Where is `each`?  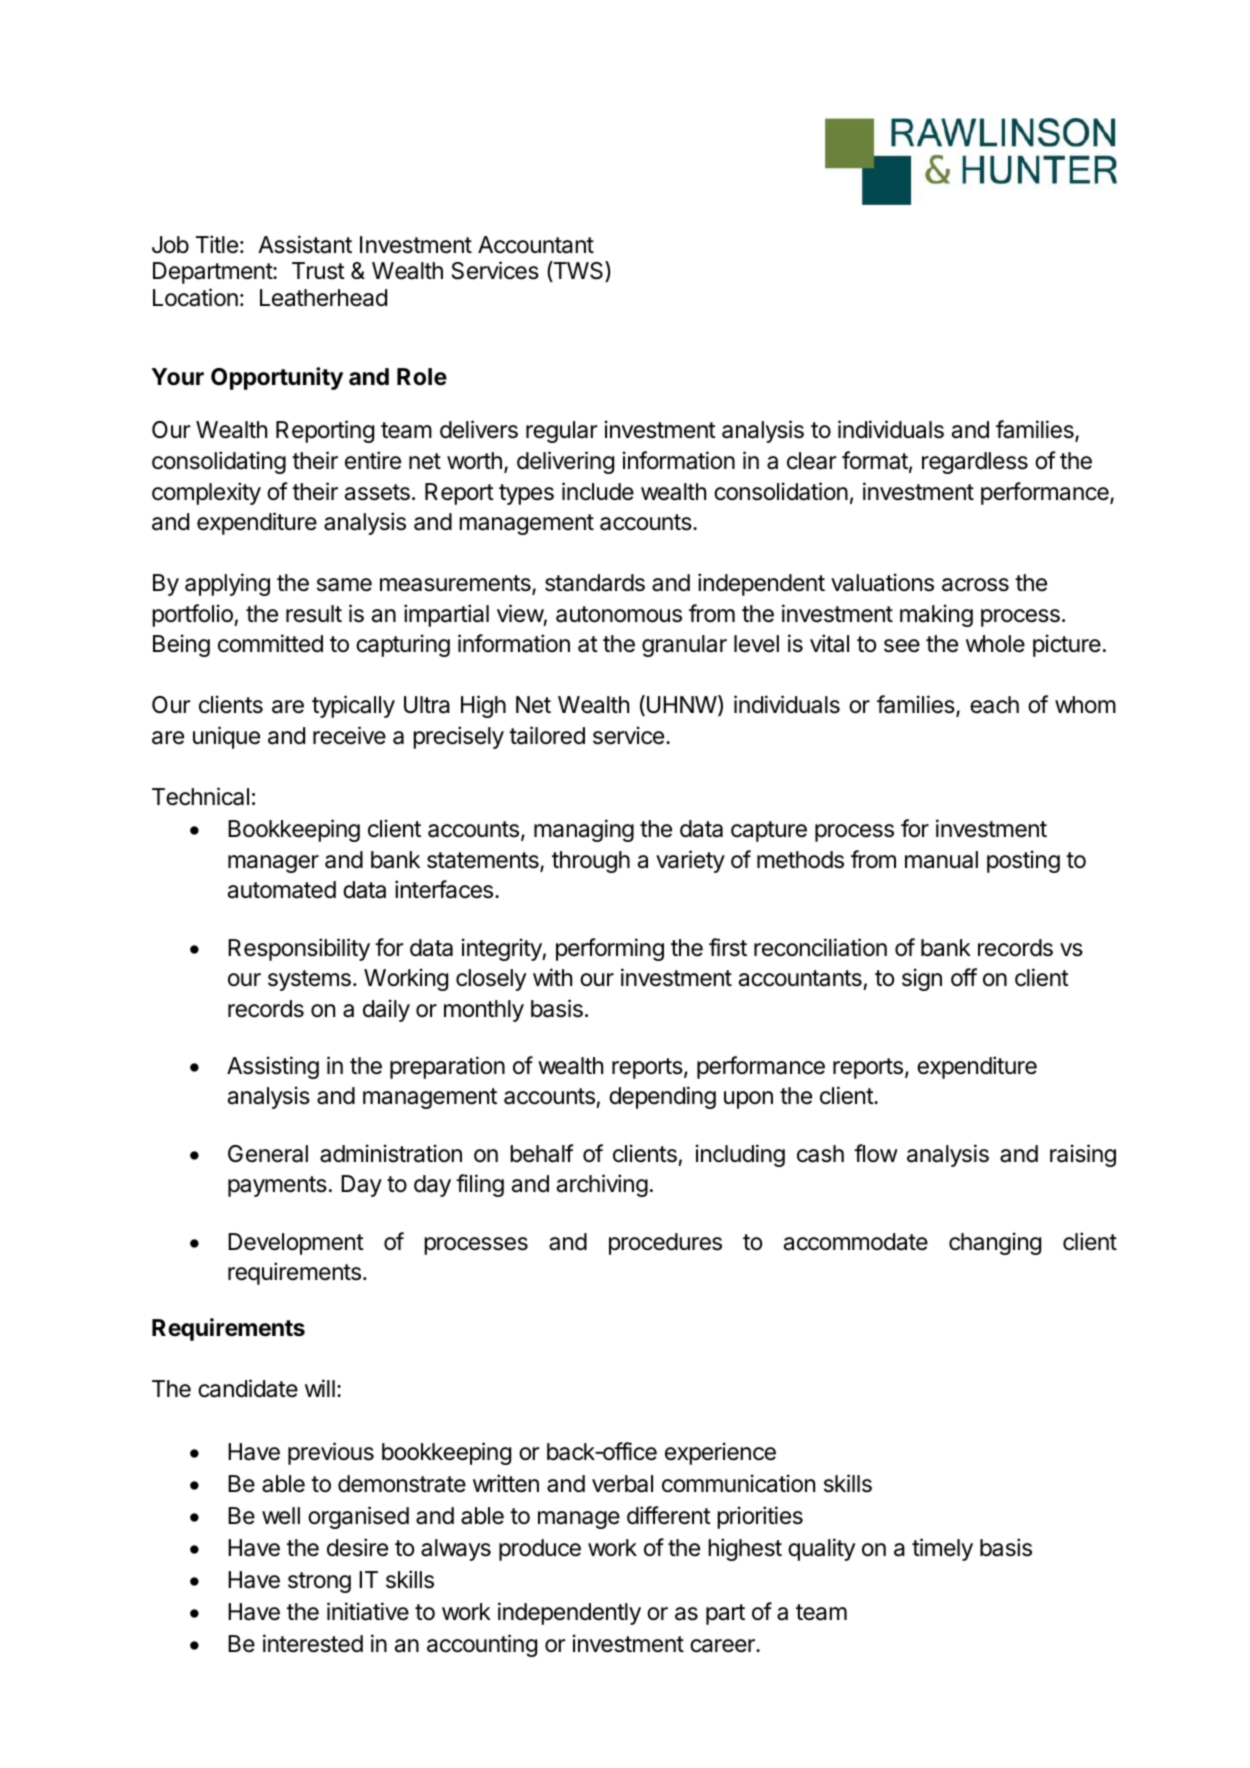 each is located at coordinates (994, 705).
